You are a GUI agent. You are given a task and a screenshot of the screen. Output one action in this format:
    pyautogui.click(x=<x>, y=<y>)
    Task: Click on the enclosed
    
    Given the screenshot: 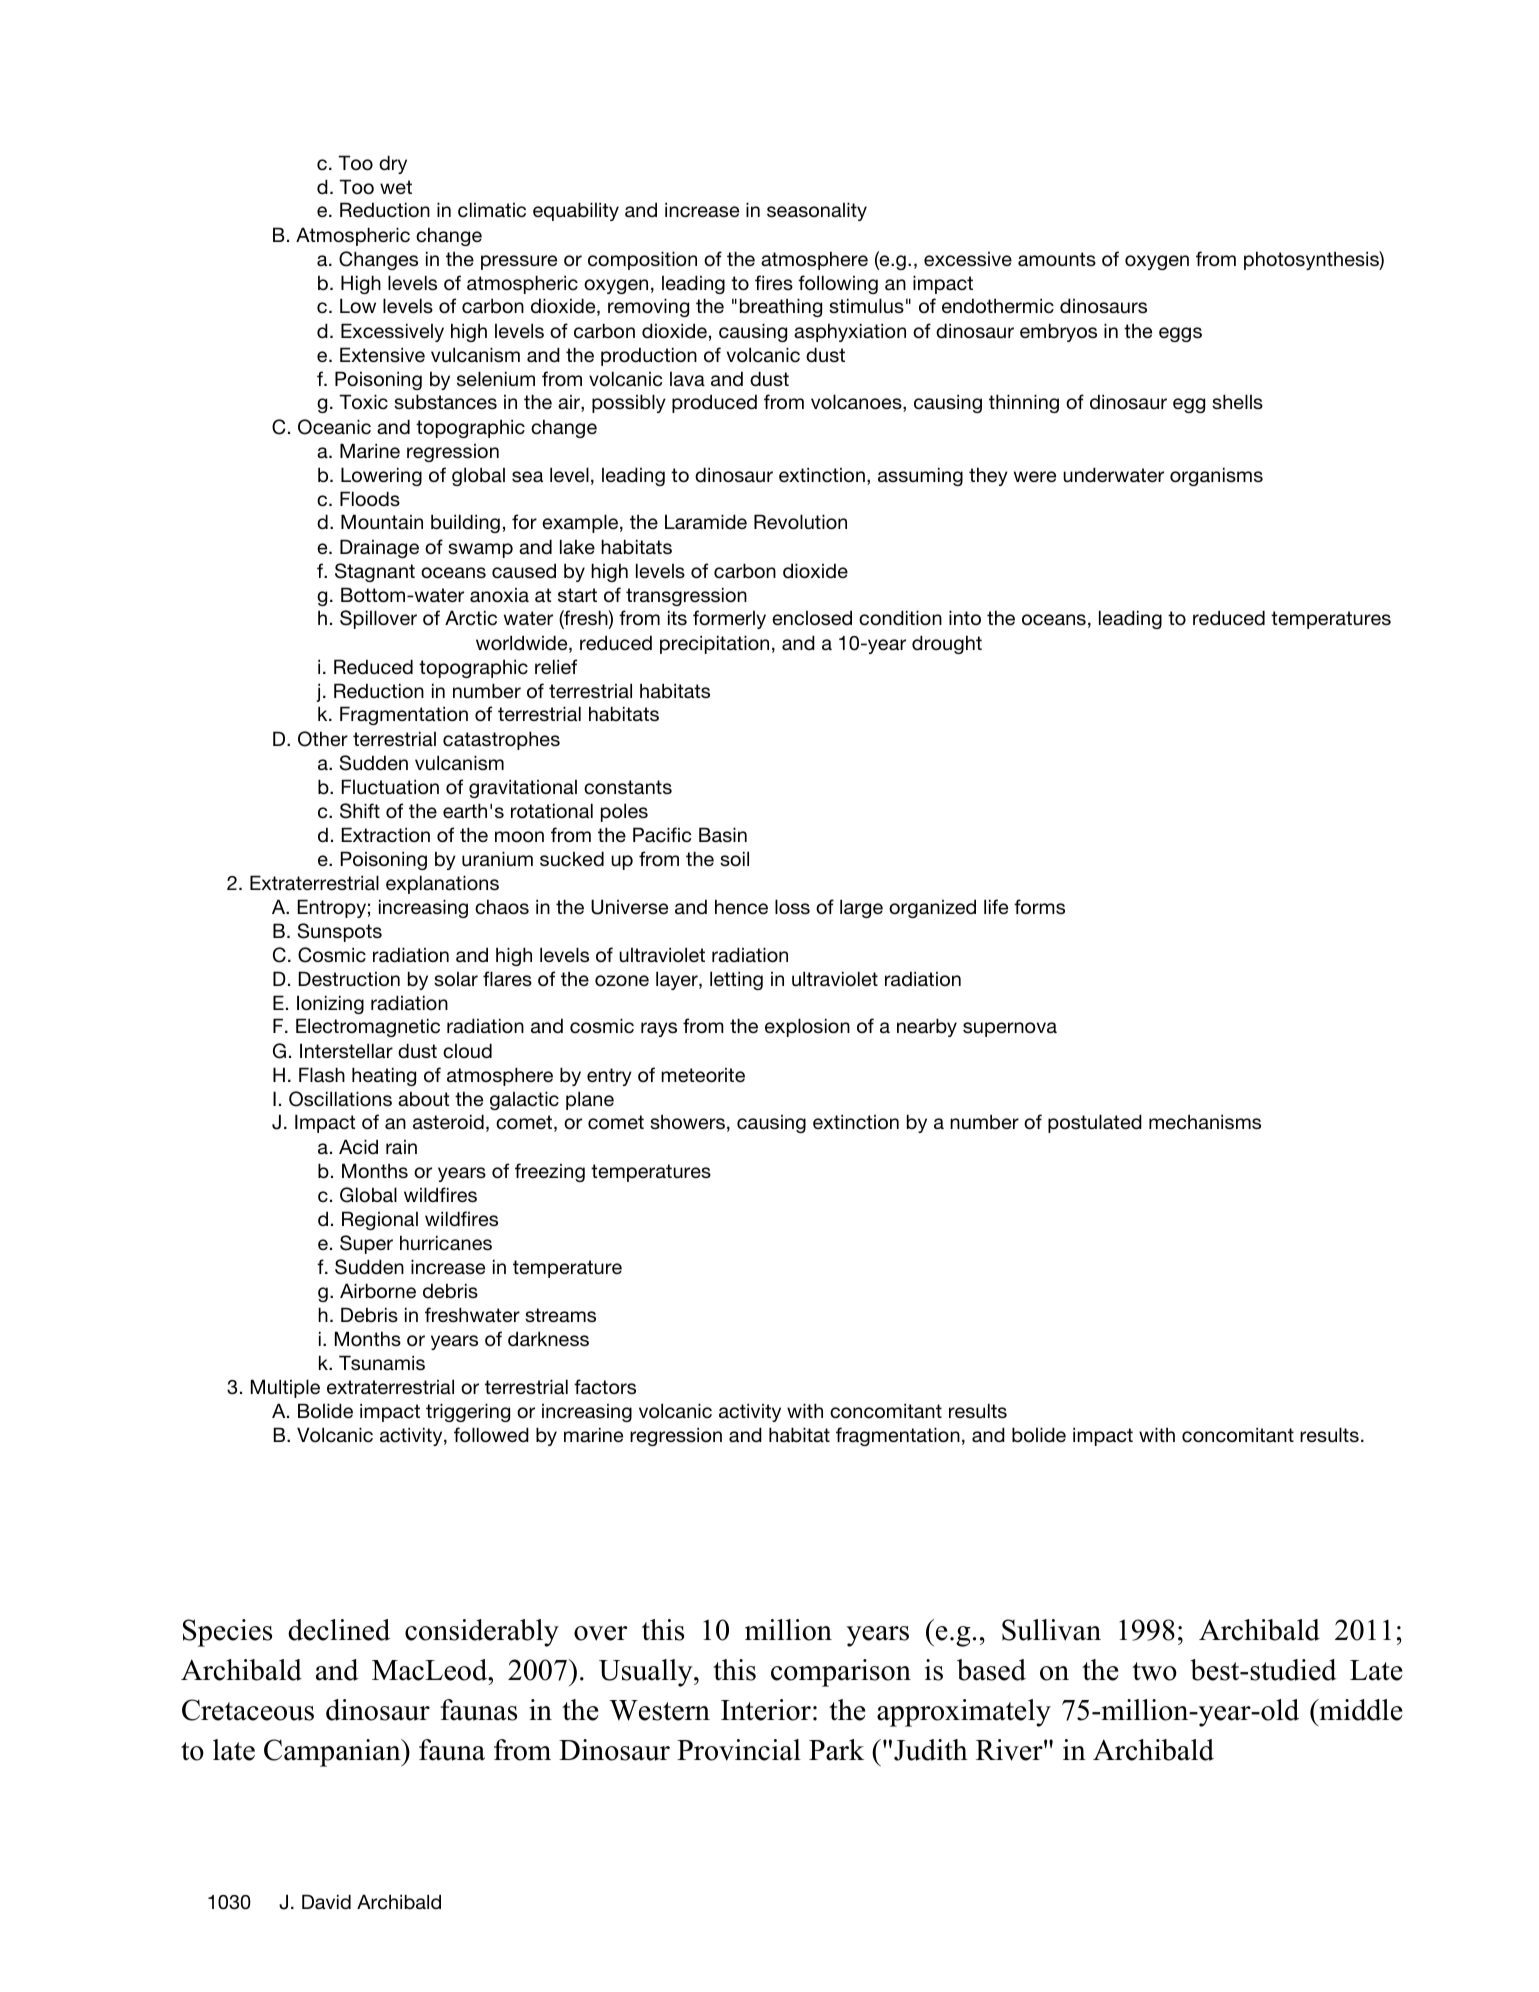 What is the action you would take?
    pyautogui.click(x=812, y=618)
